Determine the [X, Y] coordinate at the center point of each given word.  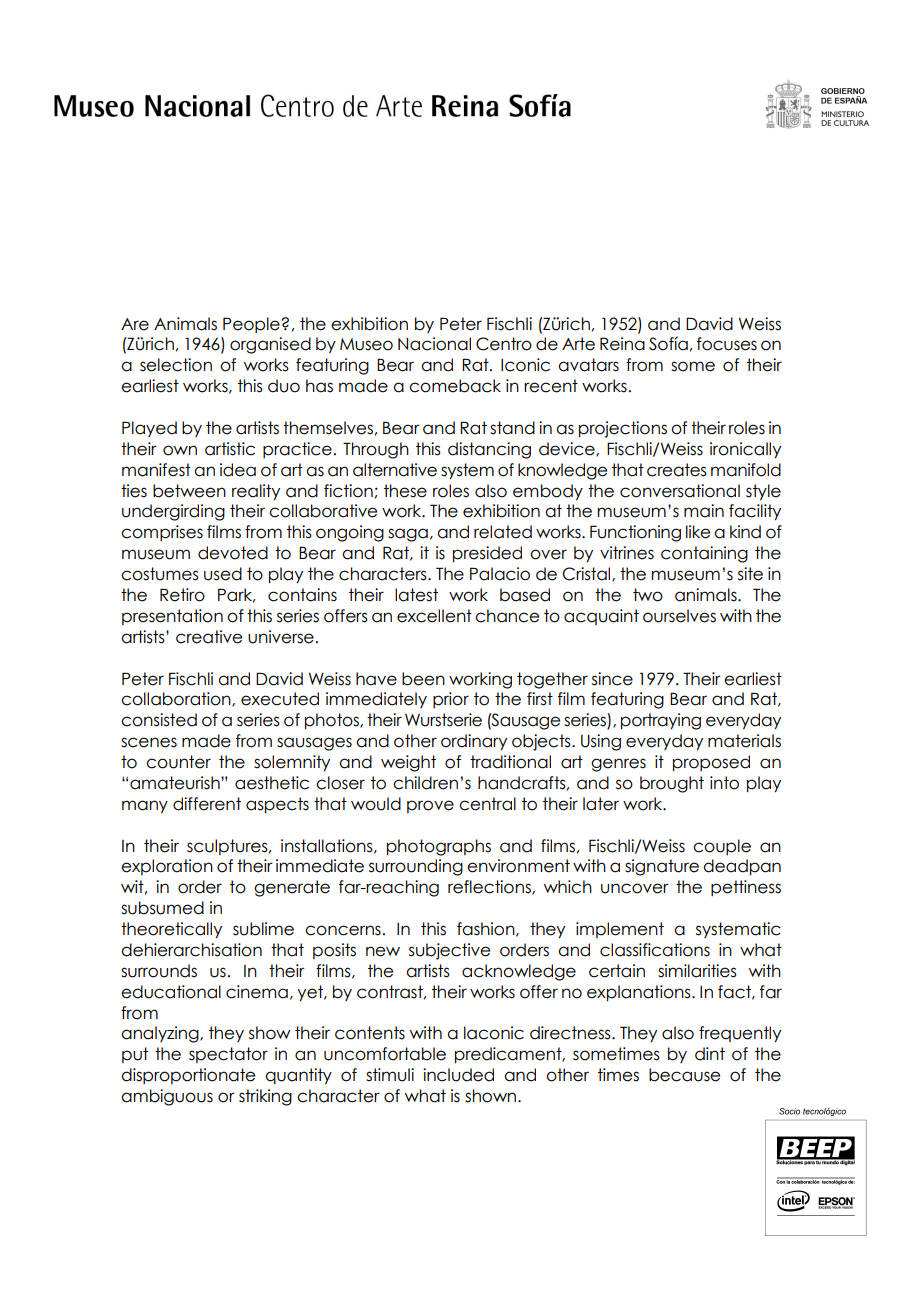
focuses [727, 344]
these [405, 491]
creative [209, 637]
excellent [434, 616]
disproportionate [188, 1076]
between [189, 491]
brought [672, 784]
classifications [655, 950]
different [207, 804]
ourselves [679, 616]
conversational [680, 491]
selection [176, 365]
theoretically [171, 930]
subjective [449, 951]
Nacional [434, 344]
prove [430, 806]
